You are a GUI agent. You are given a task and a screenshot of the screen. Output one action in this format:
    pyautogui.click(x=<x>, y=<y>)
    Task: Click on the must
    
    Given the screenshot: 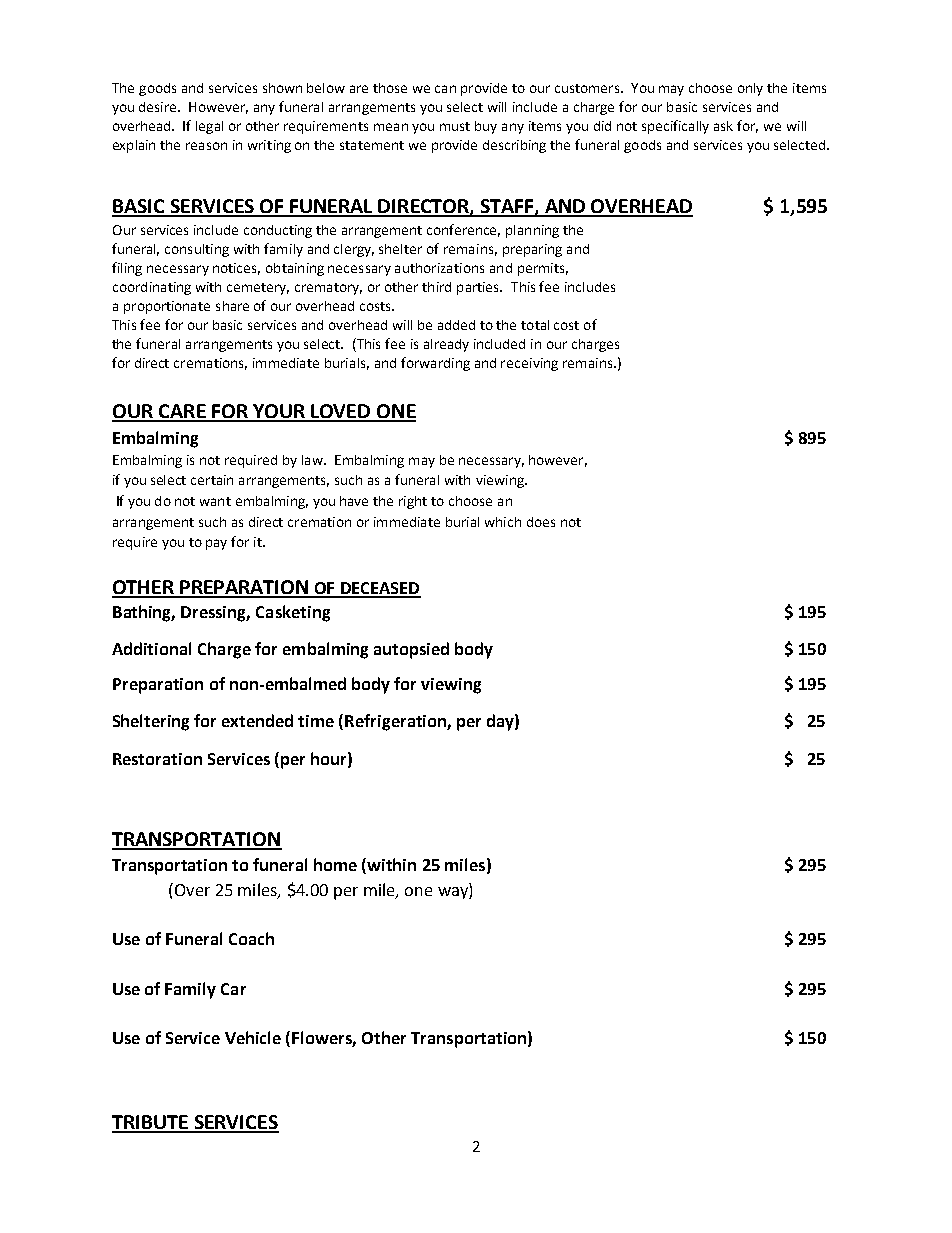 What is the action you would take?
    pyautogui.click(x=455, y=126)
